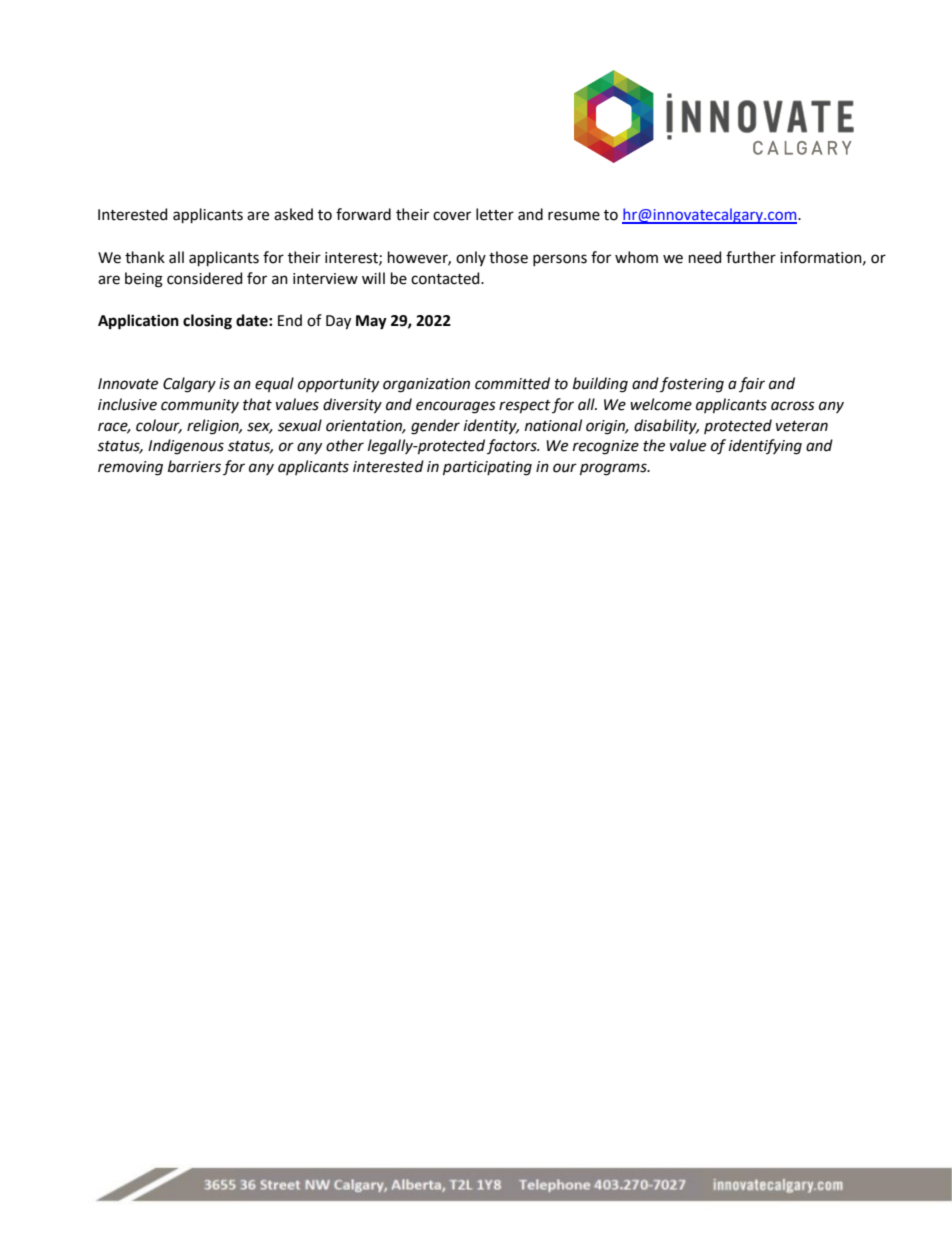 This screenshot has height=1233, width=952. What do you see at coordinates (446, 278) in the screenshot?
I see `contacted` at bounding box center [446, 278].
